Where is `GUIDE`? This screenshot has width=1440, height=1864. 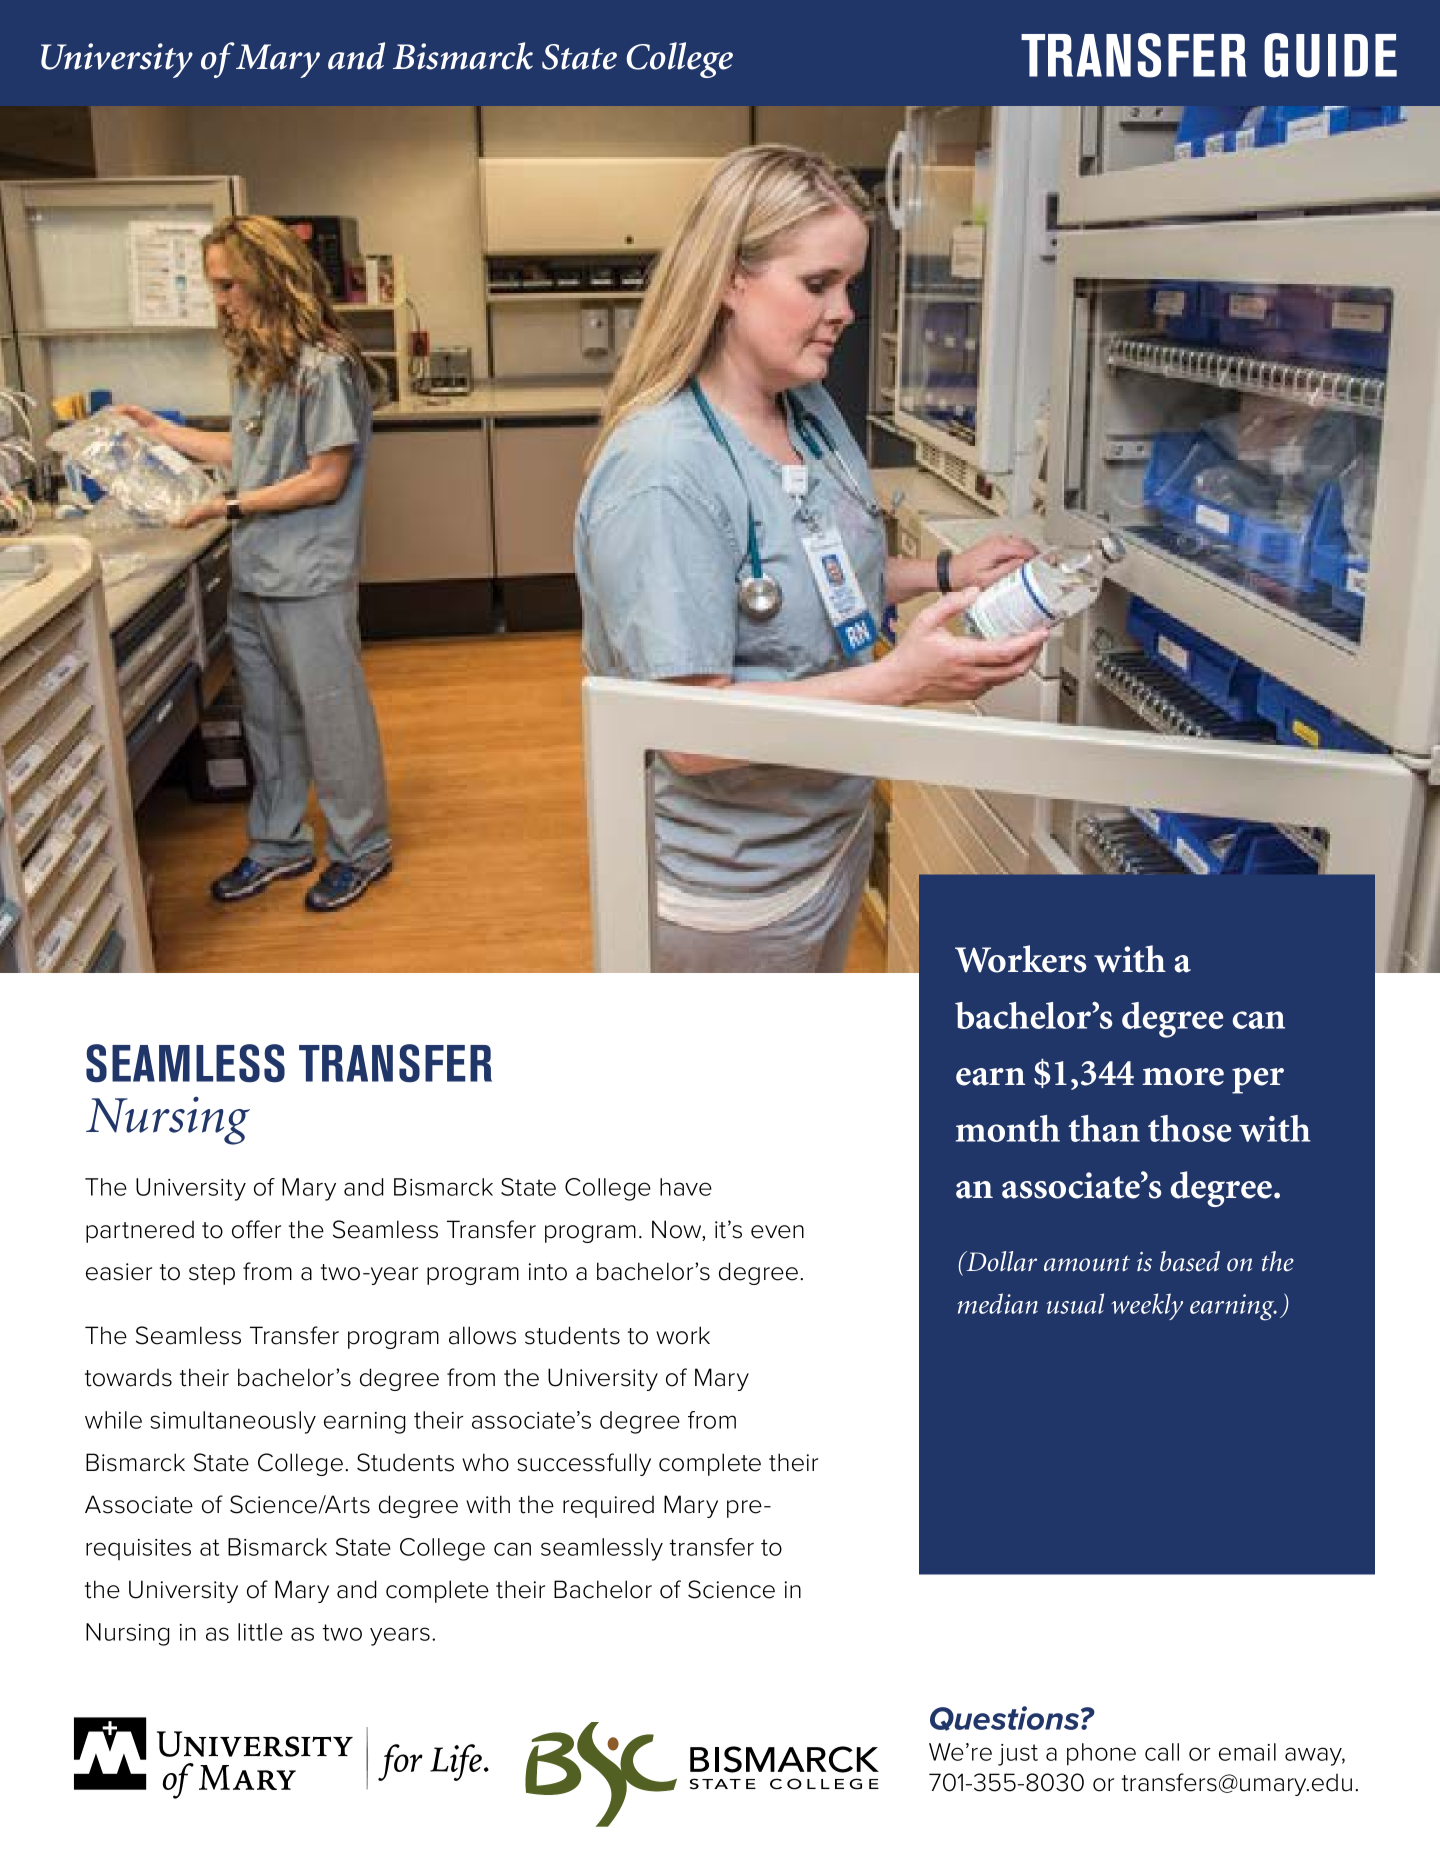
GUIDE is located at coordinates (1330, 55).
